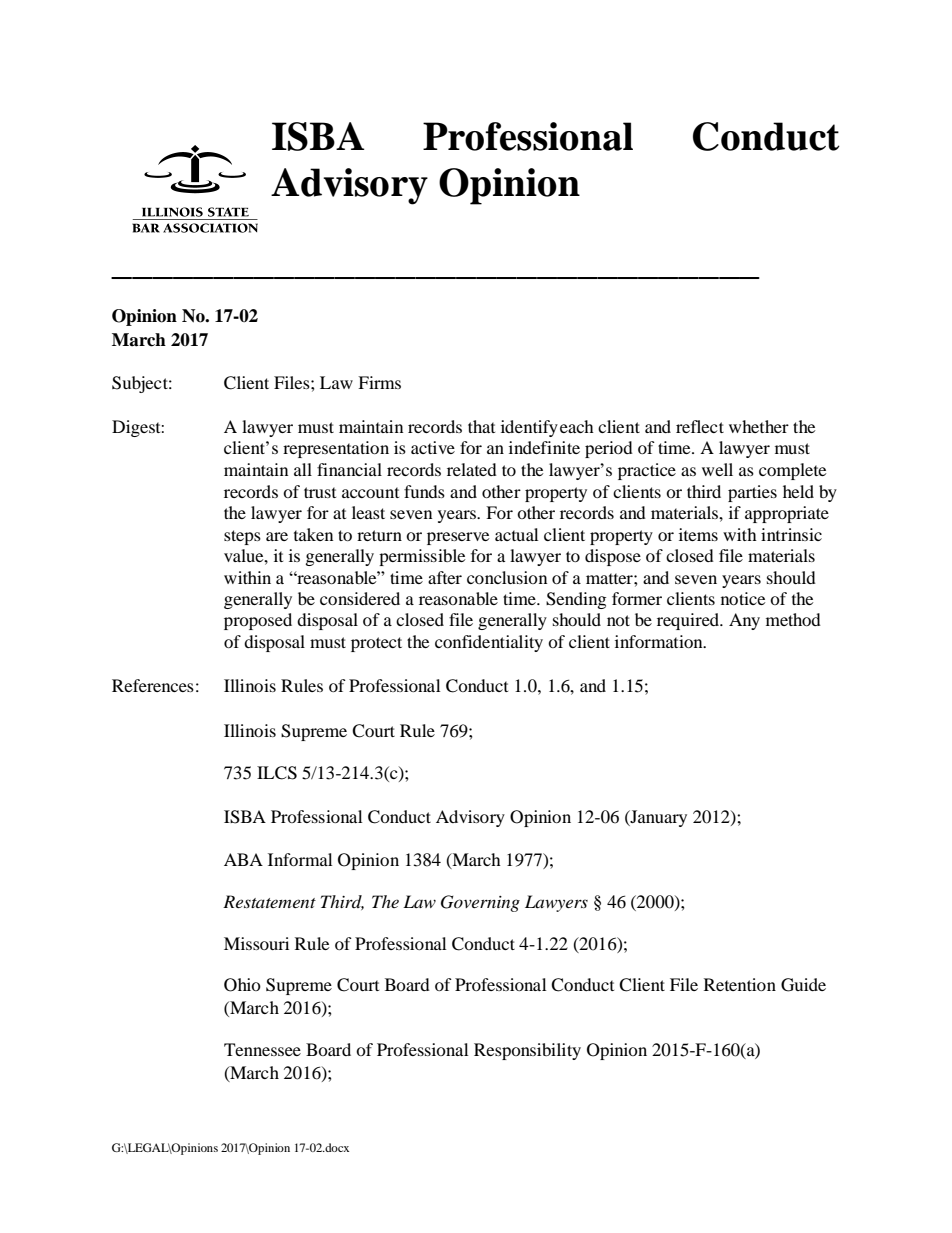 The height and width of the page is (1233, 952). I want to click on Responsibility, so click(527, 1051).
